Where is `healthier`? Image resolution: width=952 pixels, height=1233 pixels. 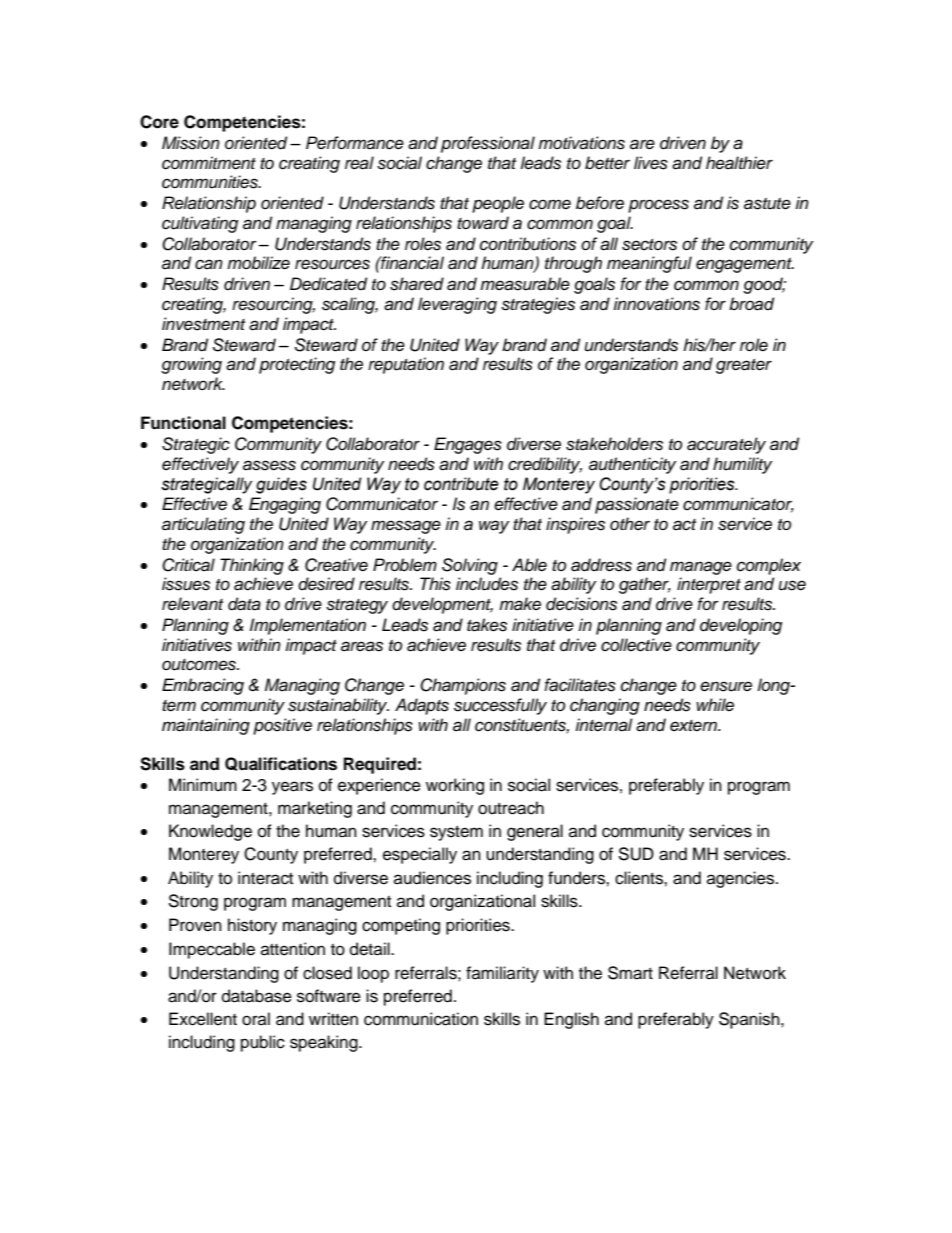
healthier is located at coordinates (739, 163).
